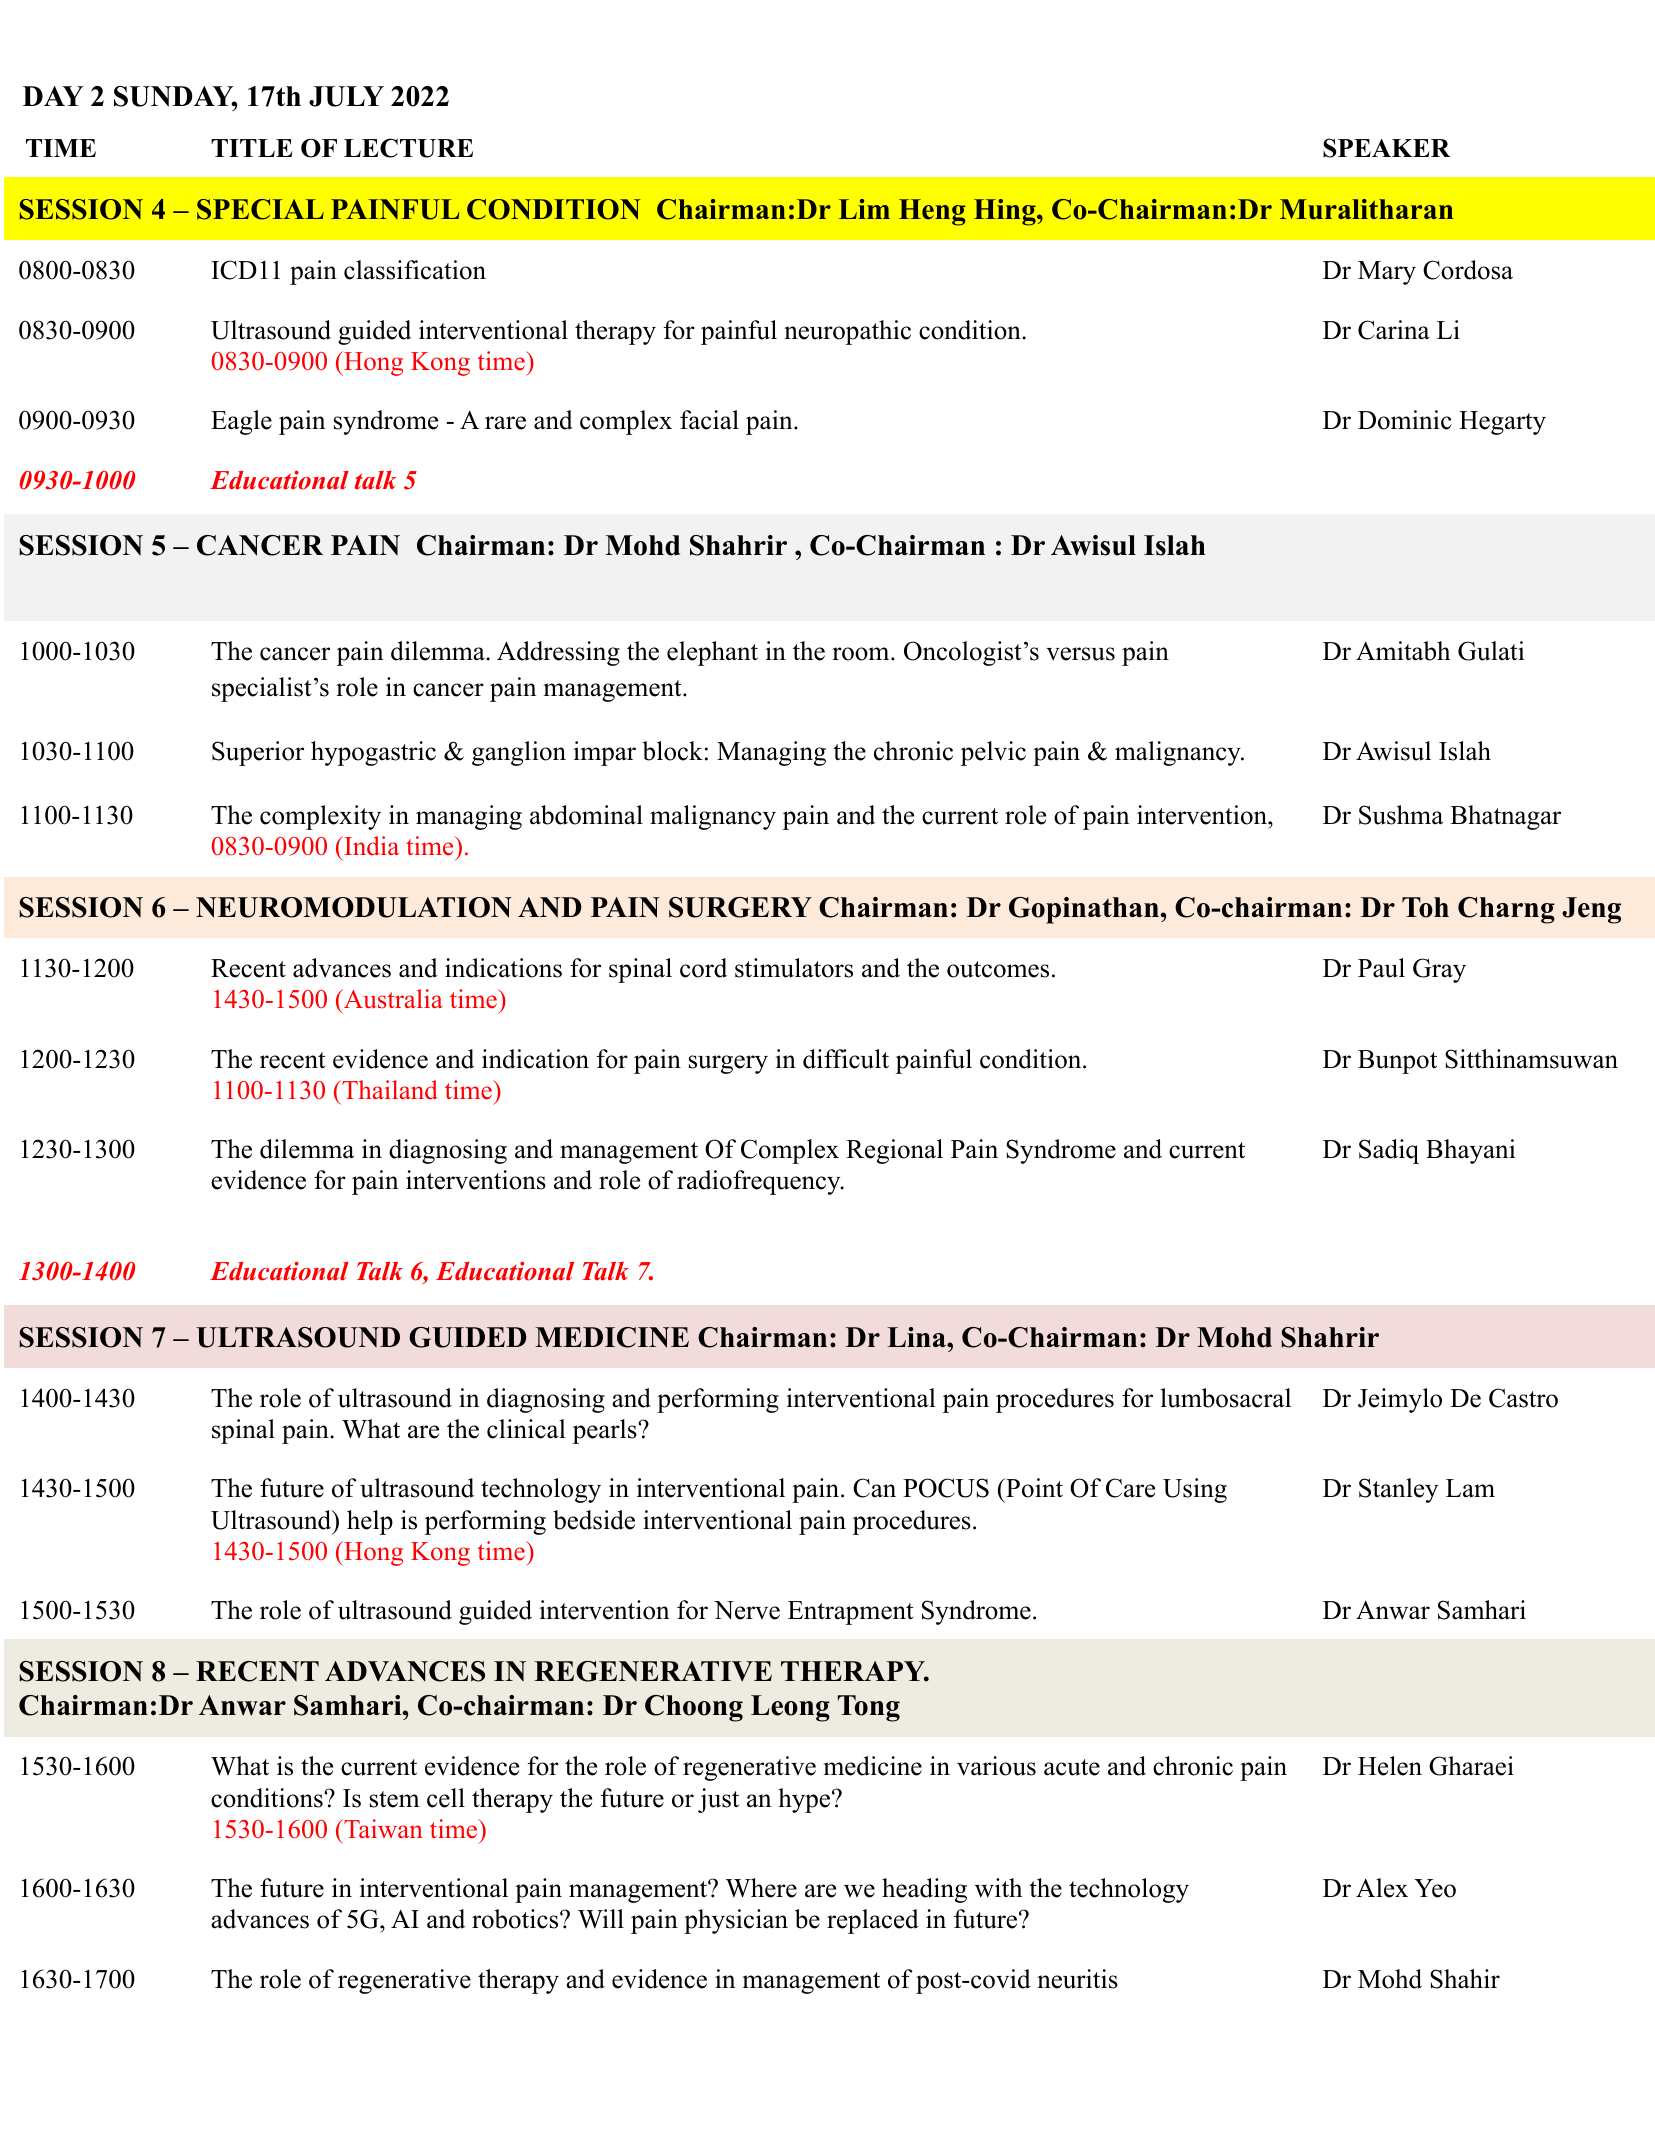  What do you see at coordinates (526, 1429) in the screenshot?
I see `clinical` at bounding box center [526, 1429].
